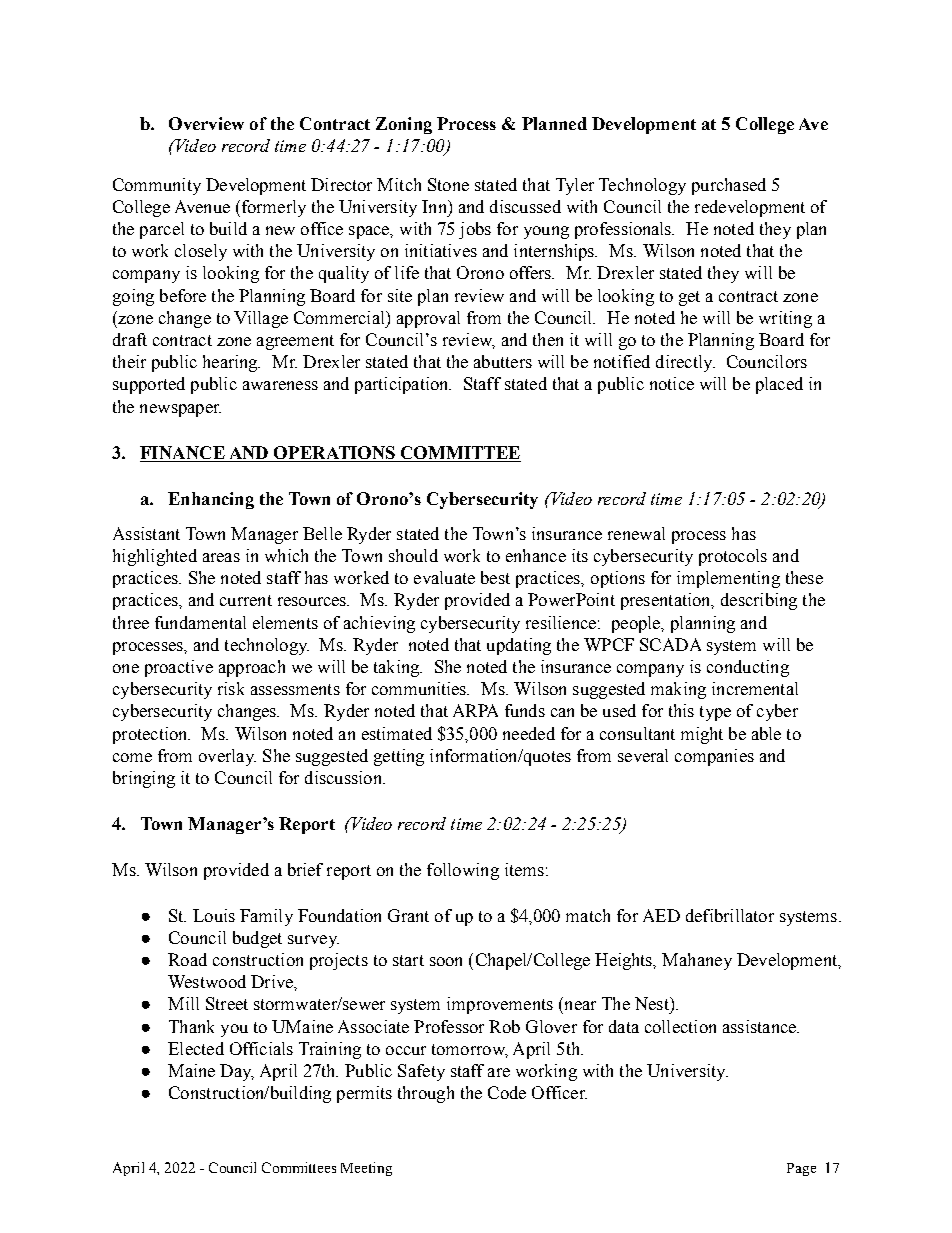 The image size is (952, 1233). What do you see at coordinates (748, 668) in the page?
I see `conducting` at bounding box center [748, 668].
